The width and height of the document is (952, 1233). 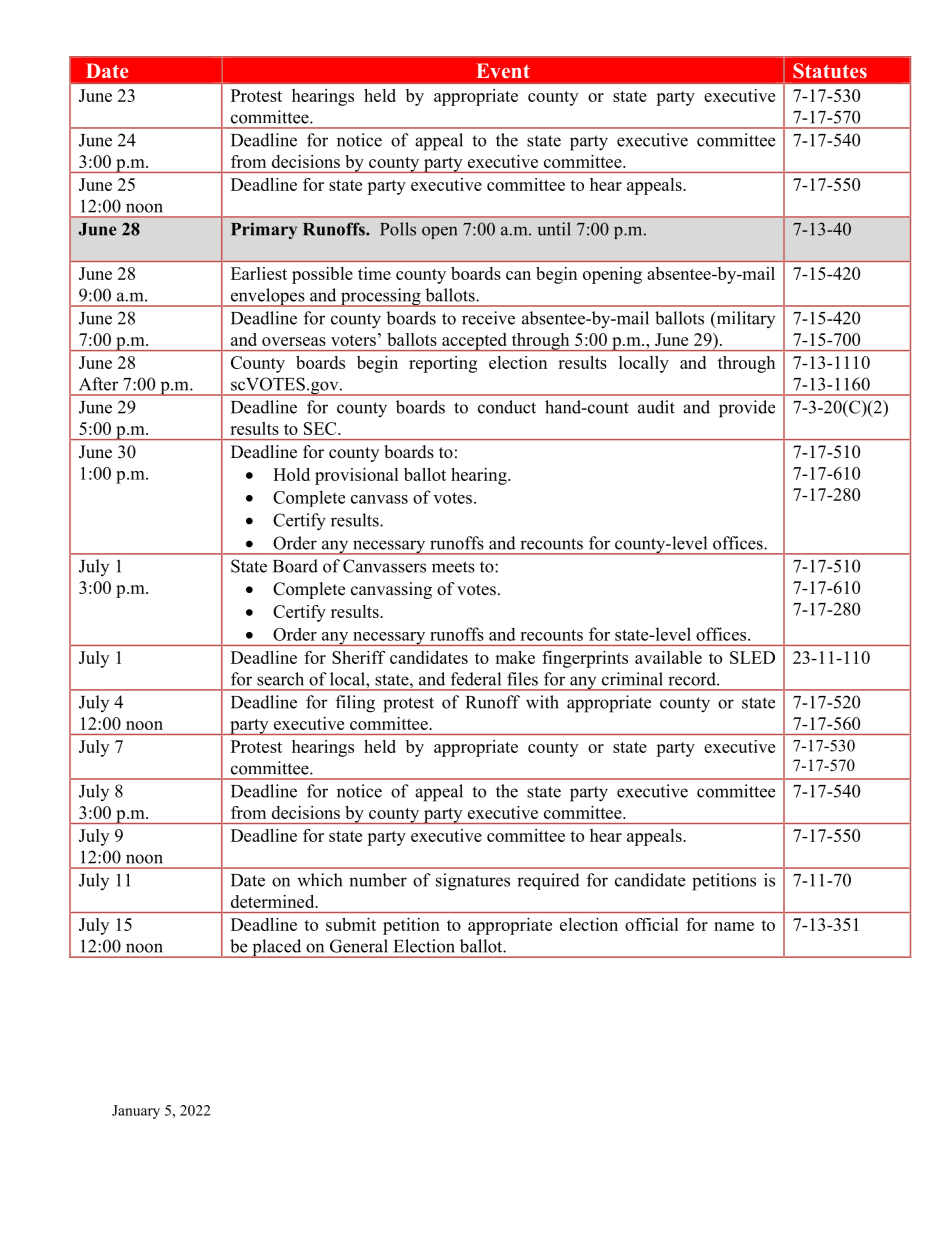 I want to click on search, so click(x=280, y=679).
